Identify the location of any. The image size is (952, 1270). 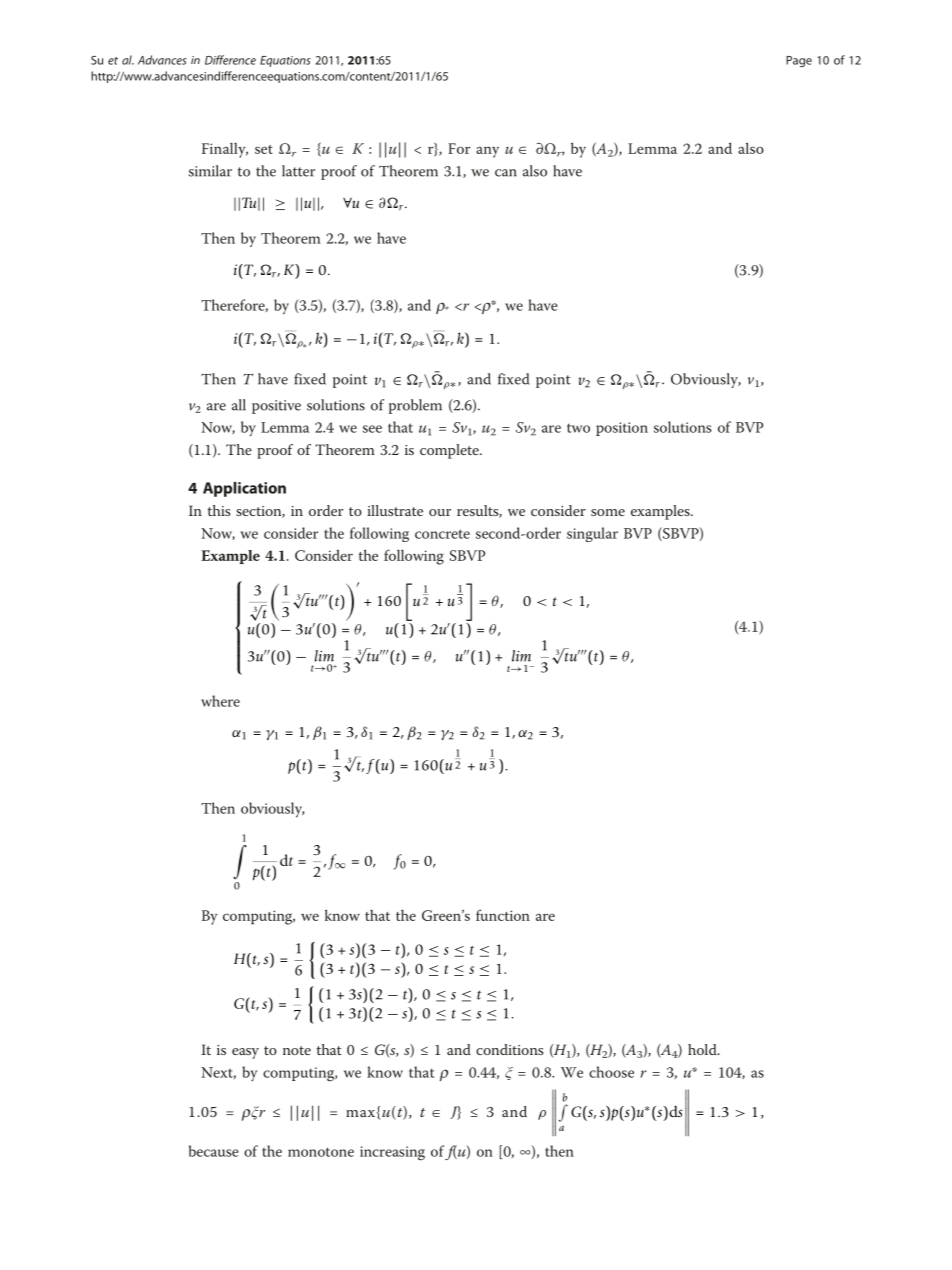
(487, 152).
